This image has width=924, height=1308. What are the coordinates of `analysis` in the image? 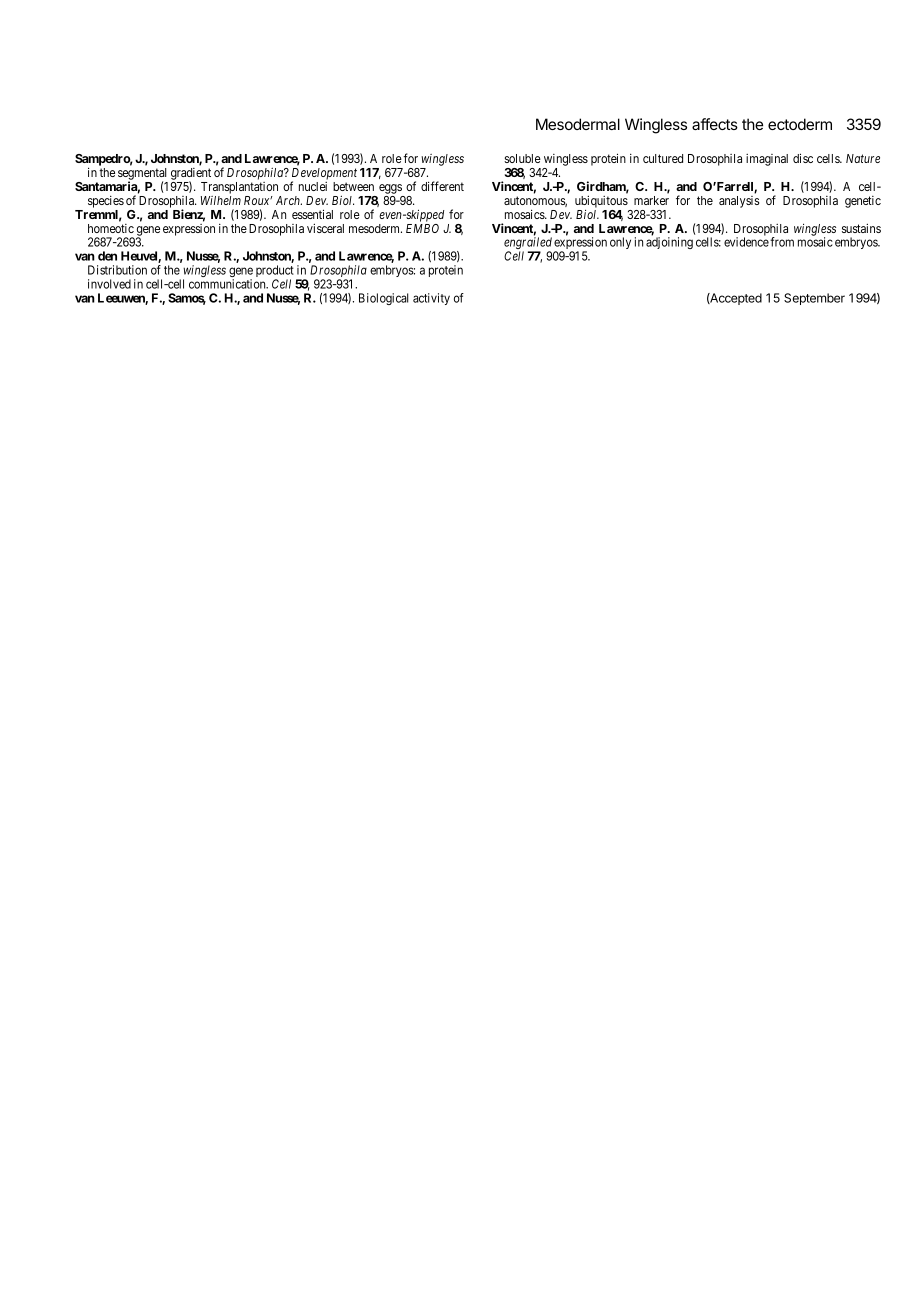 It's located at (739, 202).
